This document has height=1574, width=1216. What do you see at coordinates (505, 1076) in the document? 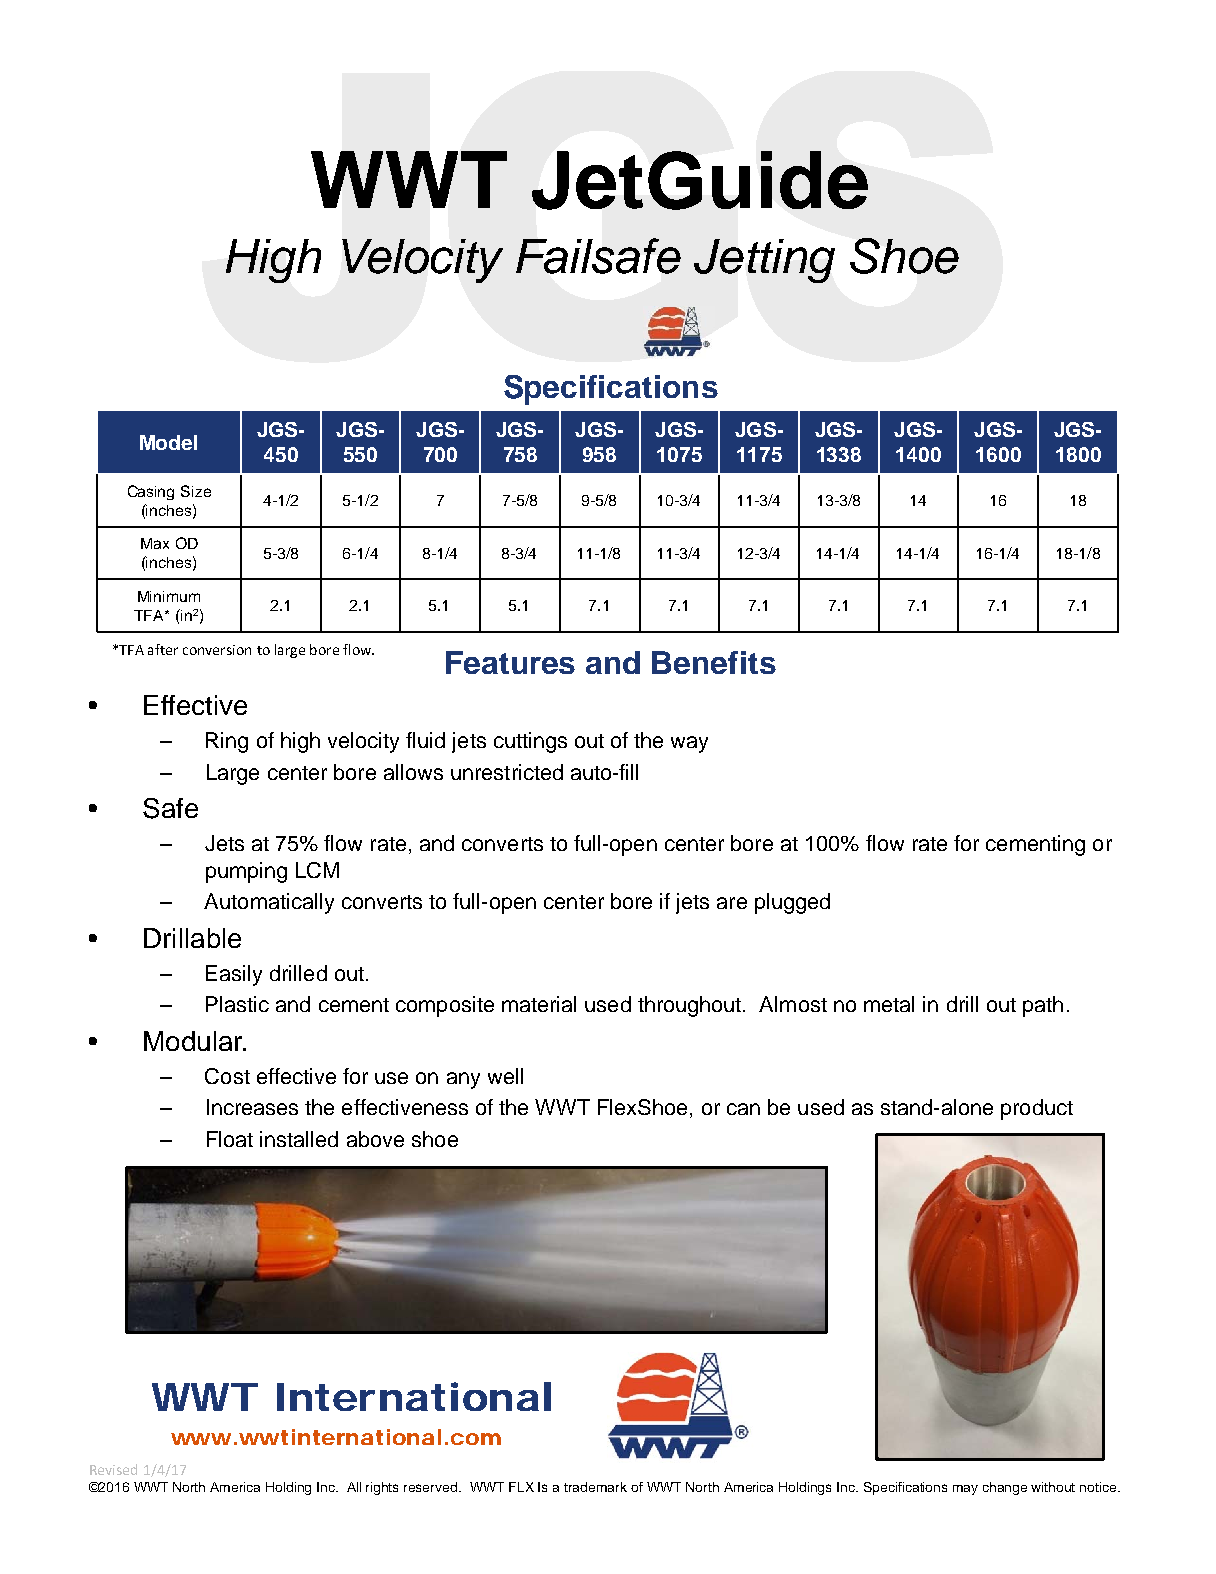
I see `well` at bounding box center [505, 1076].
